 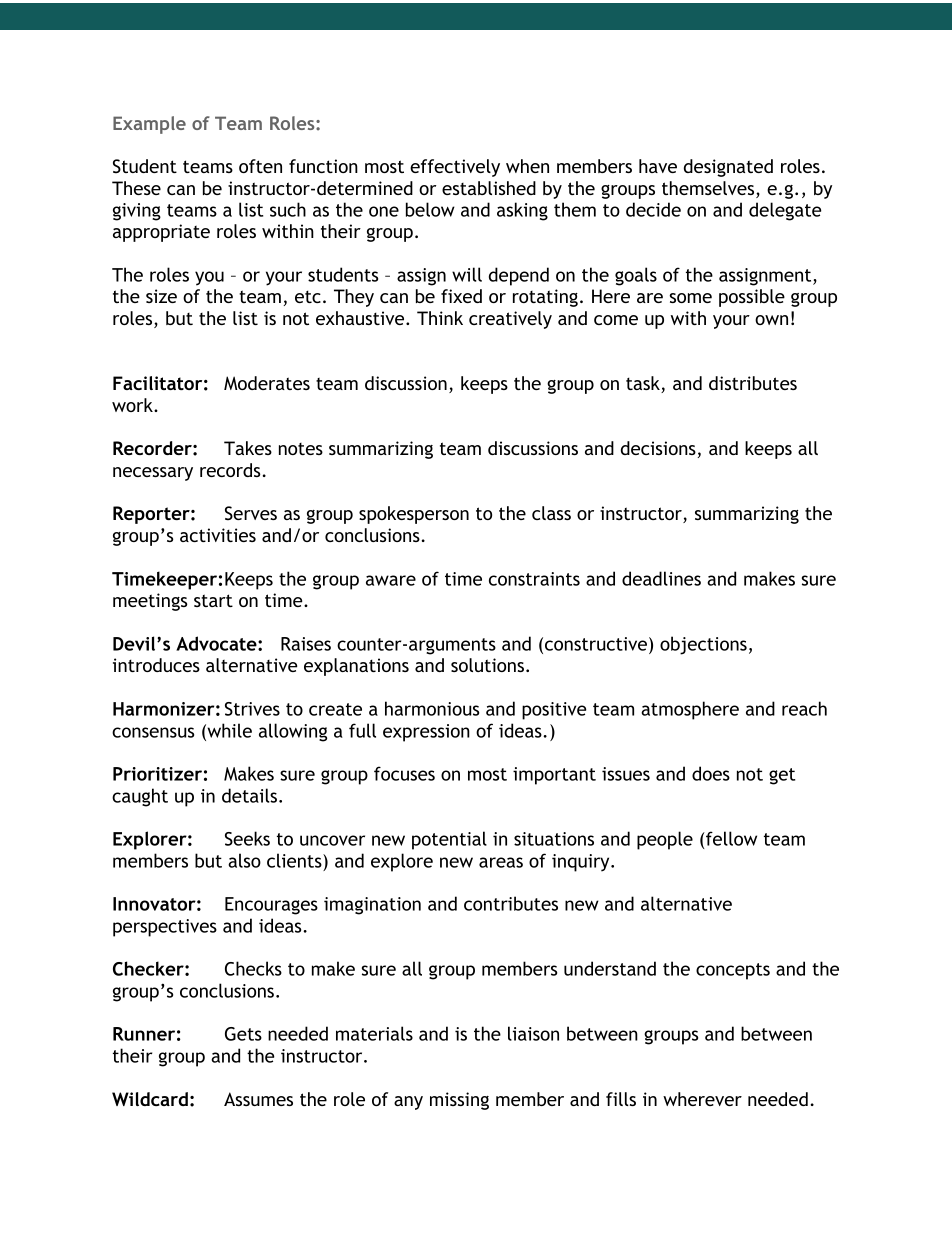 What do you see at coordinates (703, 645) in the document?
I see `objections` at bounding box center [703, 645].
